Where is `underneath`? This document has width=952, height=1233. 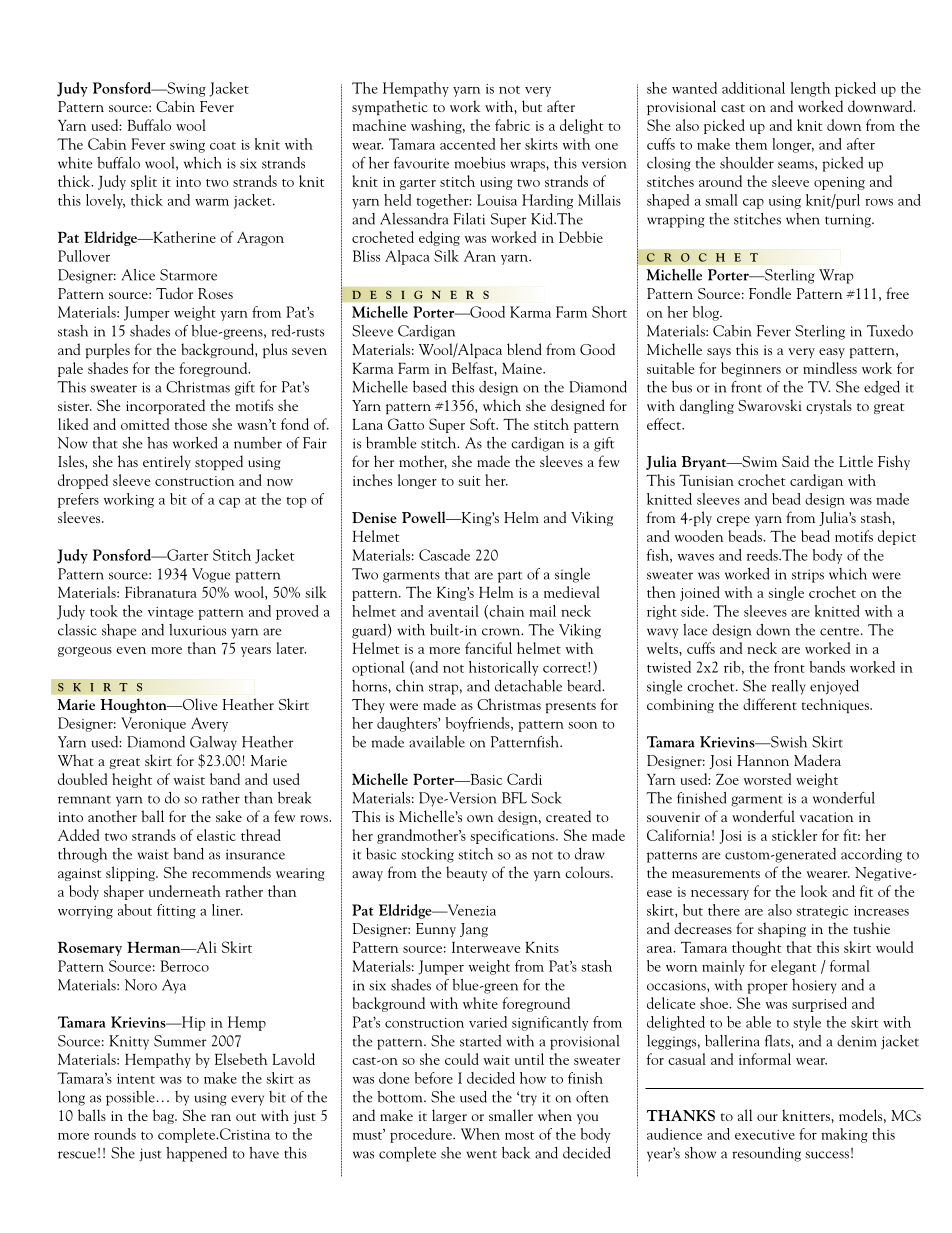 underneath is located at coordinates (185, 891).
